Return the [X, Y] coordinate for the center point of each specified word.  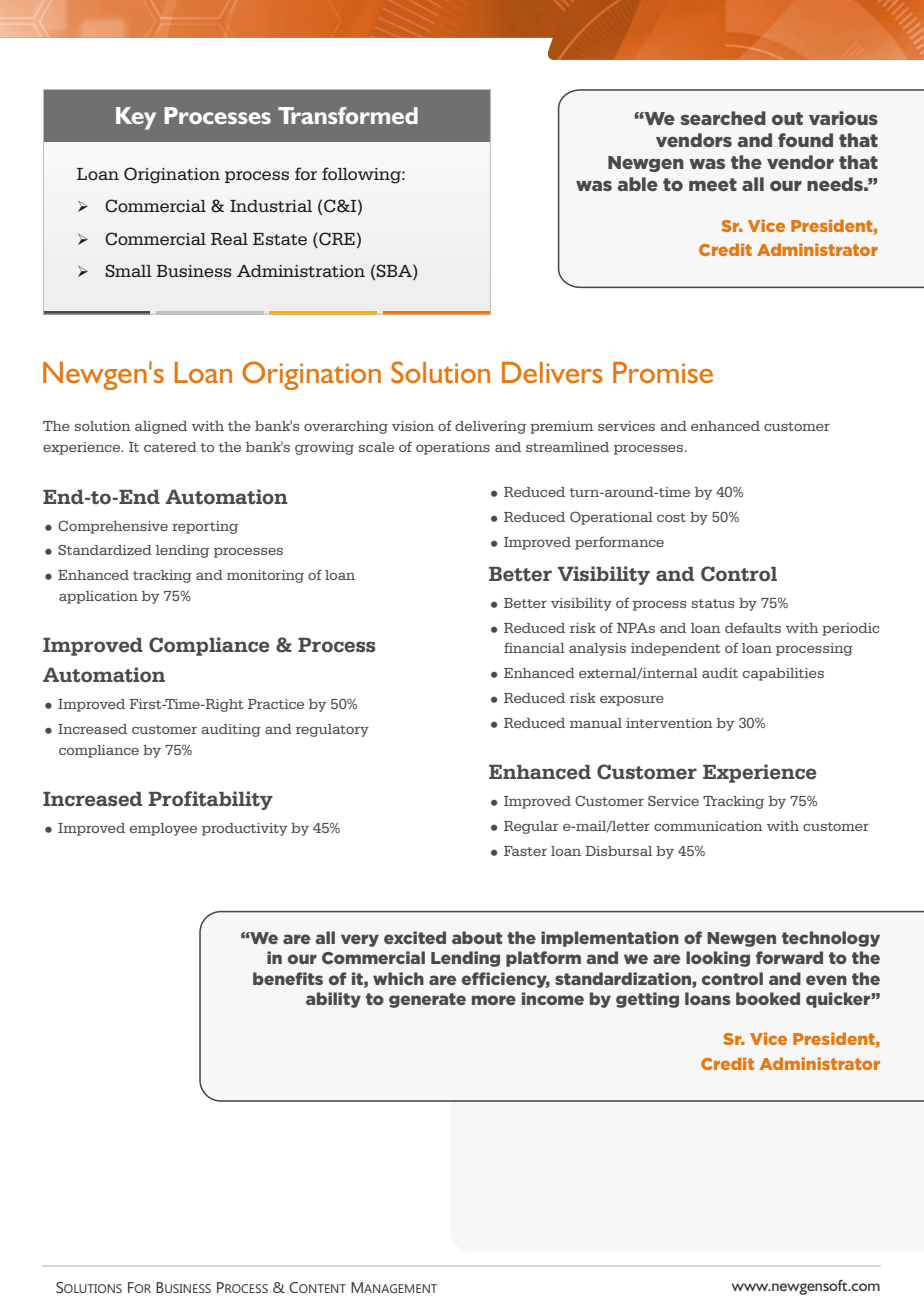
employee [163, 829]
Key [136, 118]
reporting [205, 527]
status [713, 603]
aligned [161, 427]
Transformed [348, 115]
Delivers [552, 372]
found [805, 140]
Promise [663, 372]
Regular [531, 827]
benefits [288, 978]
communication [708, 826]
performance [619, 543]
